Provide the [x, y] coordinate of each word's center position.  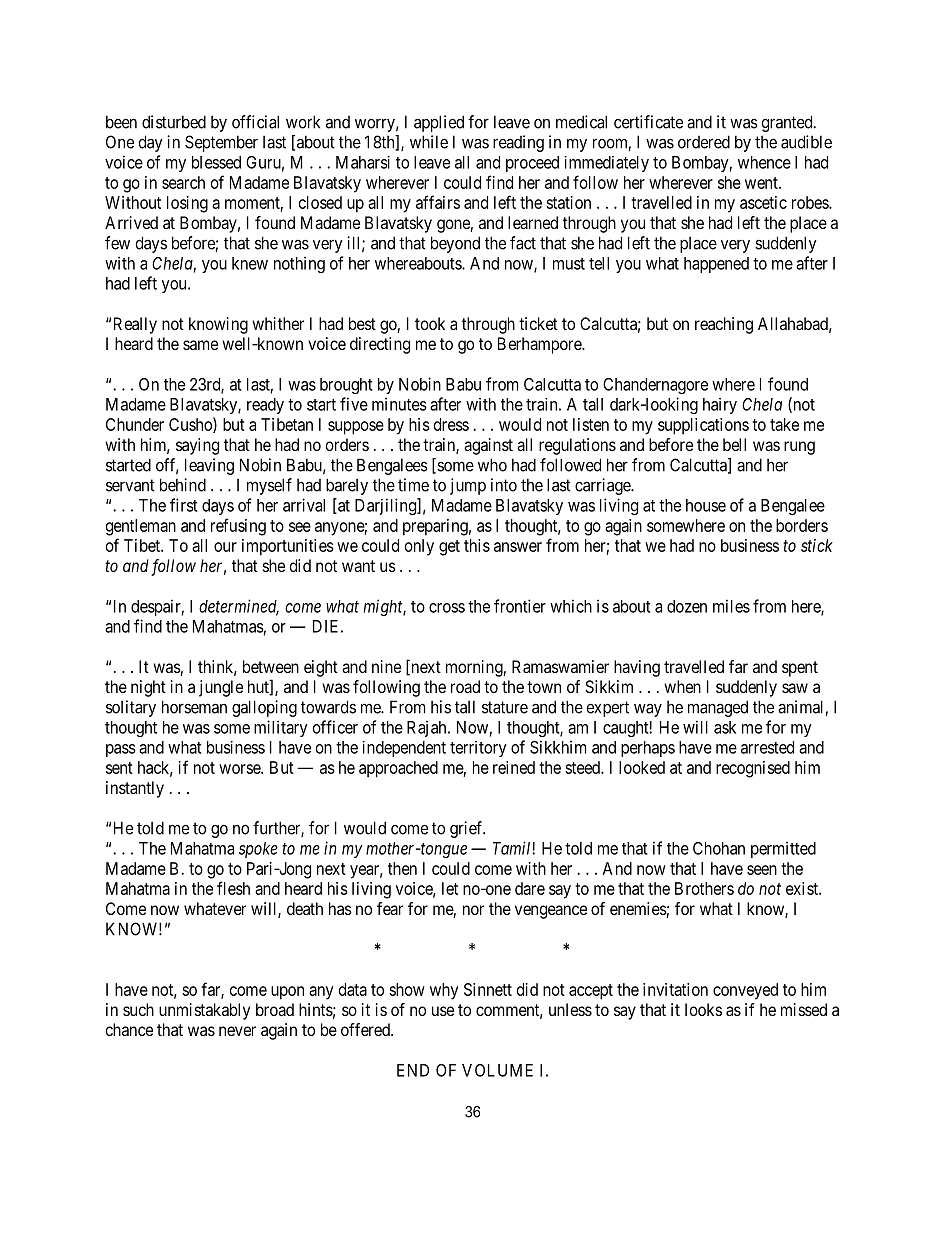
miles [731, 606]
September [221, 143]
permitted [783, 849]
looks [703, 1009]
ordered [704, 142]
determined [239, 607]
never [237, 1031]
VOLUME [497, 1070]
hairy [720, 406]
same [200, 345]
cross [447, 608]
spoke [258, 850]
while [429, 142]
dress [451, 424]
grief [467, 829]
